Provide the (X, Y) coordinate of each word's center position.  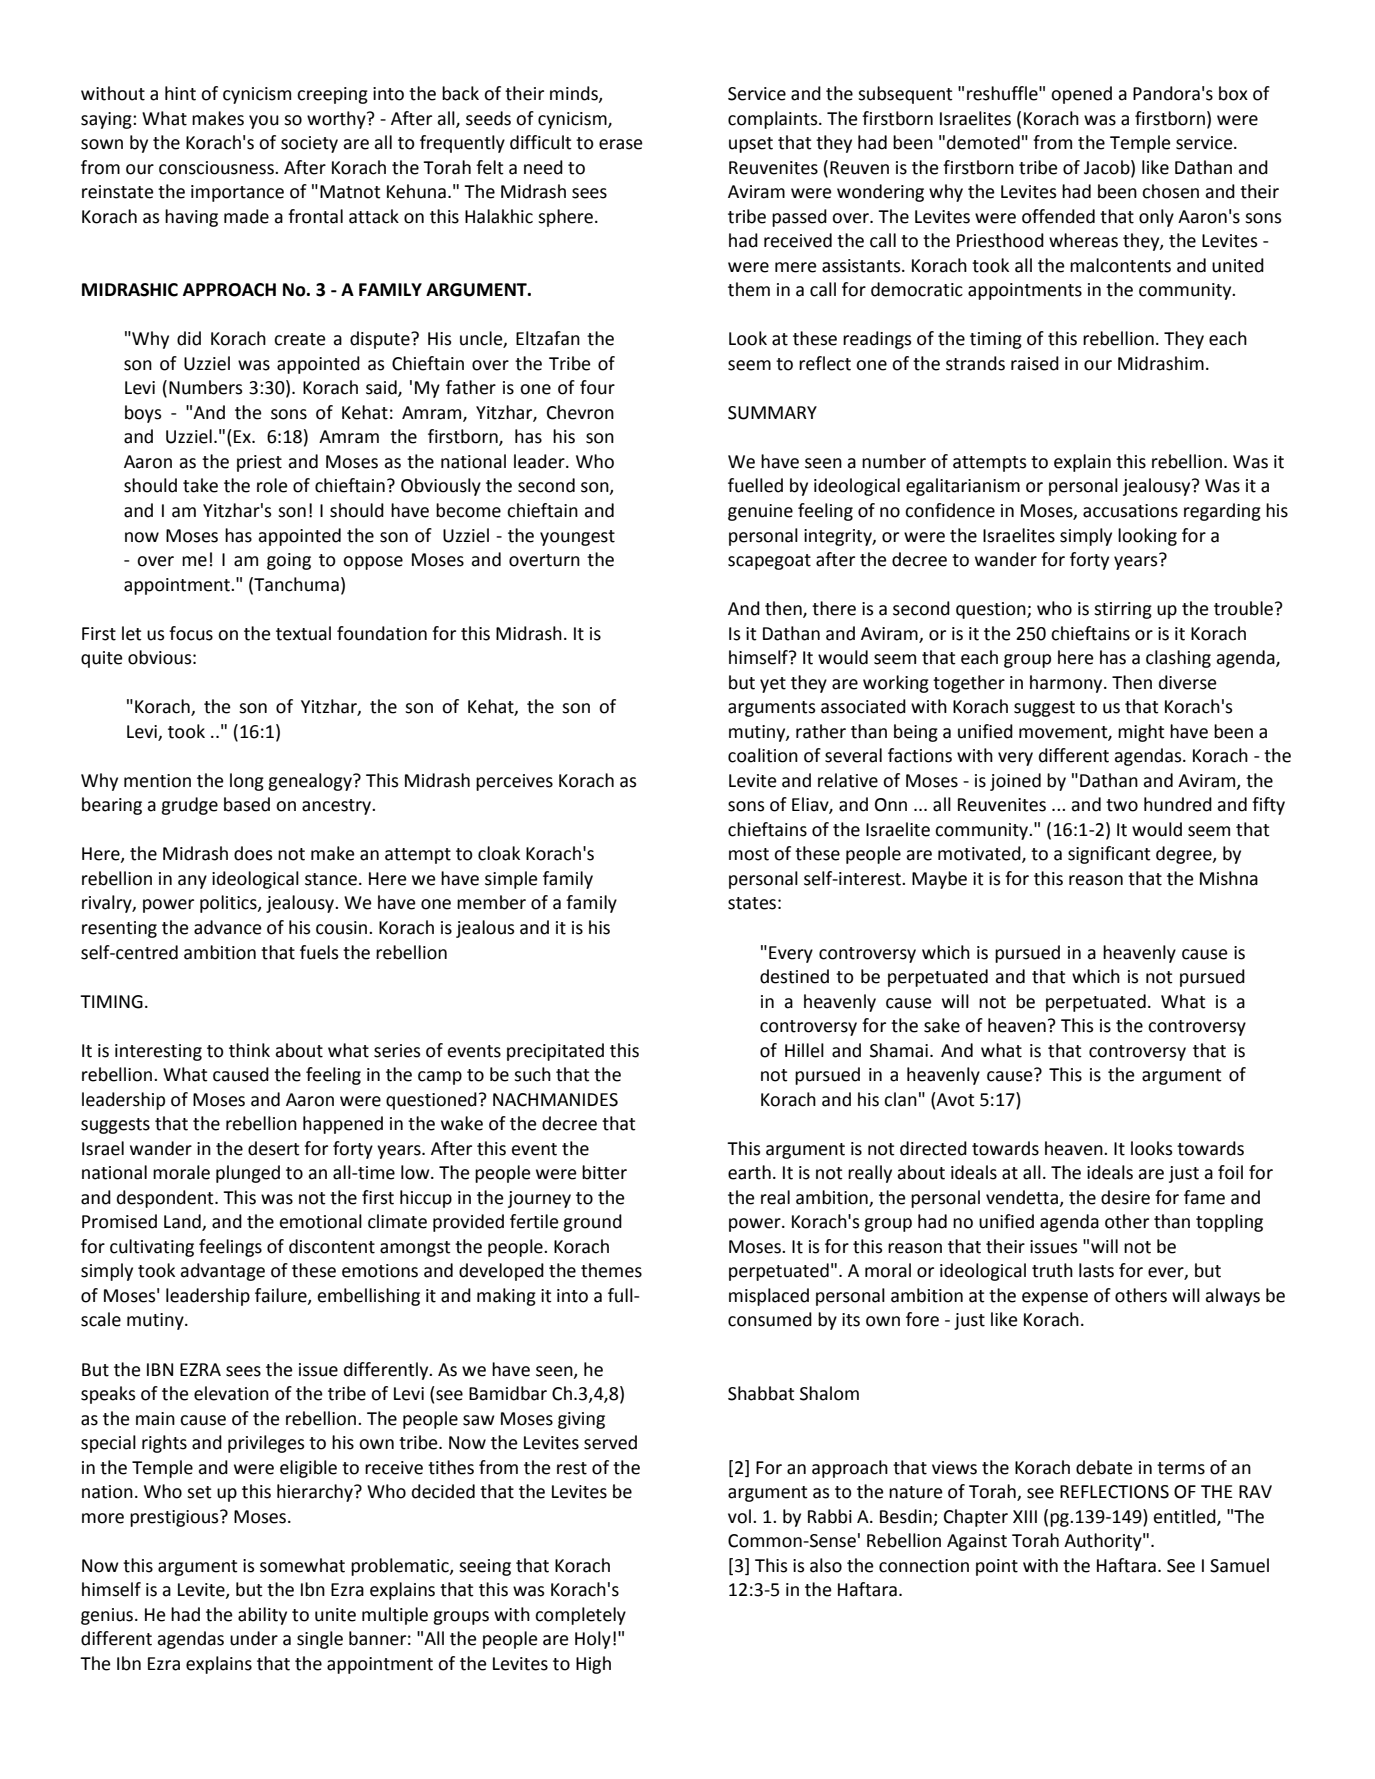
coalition (763, 755)
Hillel (804, 1050)
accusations (1130, 511)
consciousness (217, 168)
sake (942, 1025)
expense (1055, 1299)
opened (1081, 95)
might (1141, 733)
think (249, 1050)
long (247, 782)
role (272, 485)
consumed (770, 1319)
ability (262, 1616)
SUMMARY (772, 413)
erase (621, 144)
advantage (222, 1272)
